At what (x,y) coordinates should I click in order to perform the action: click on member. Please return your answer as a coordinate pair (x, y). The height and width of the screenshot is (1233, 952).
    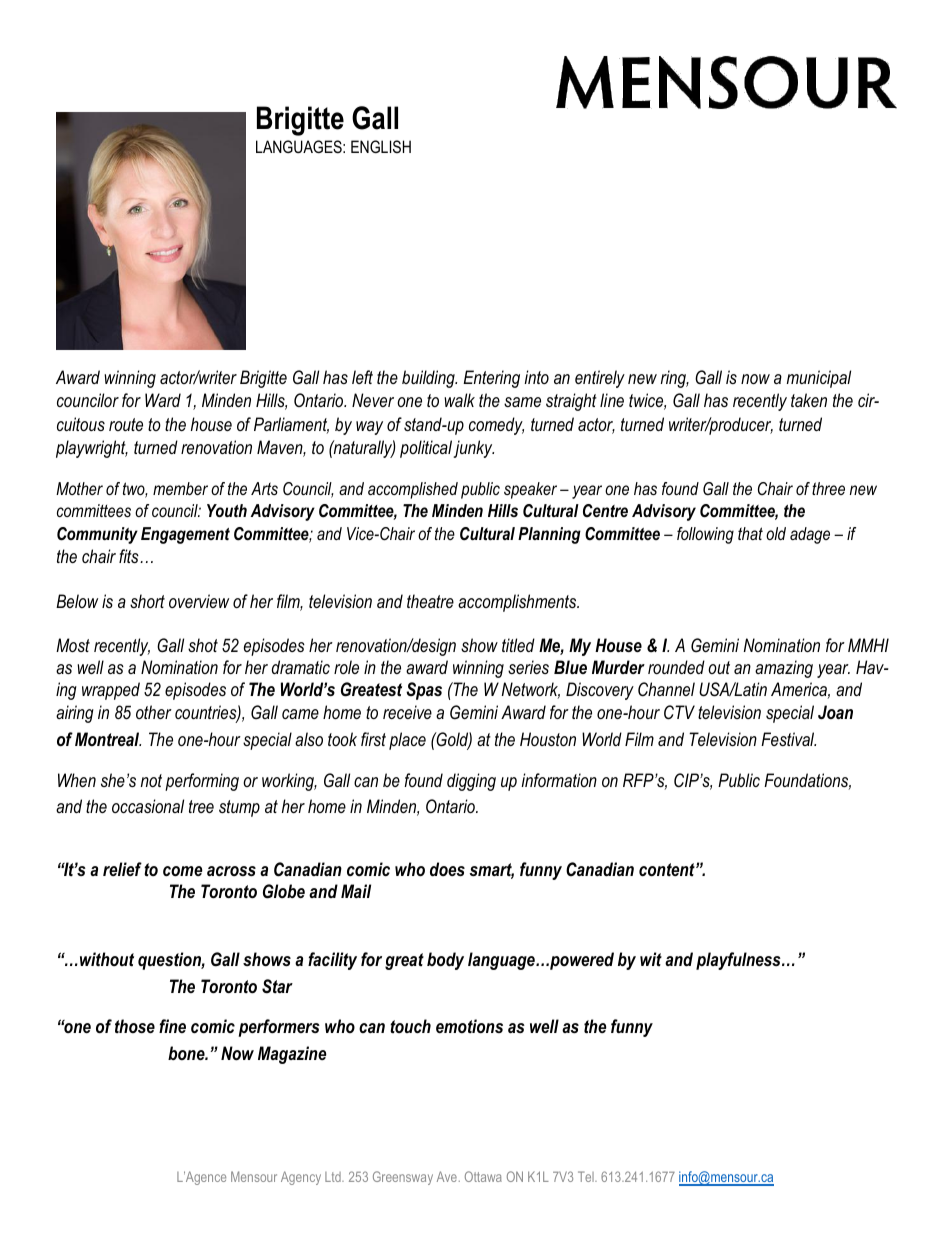
    Looking at the image, I should click on (180, 488).
